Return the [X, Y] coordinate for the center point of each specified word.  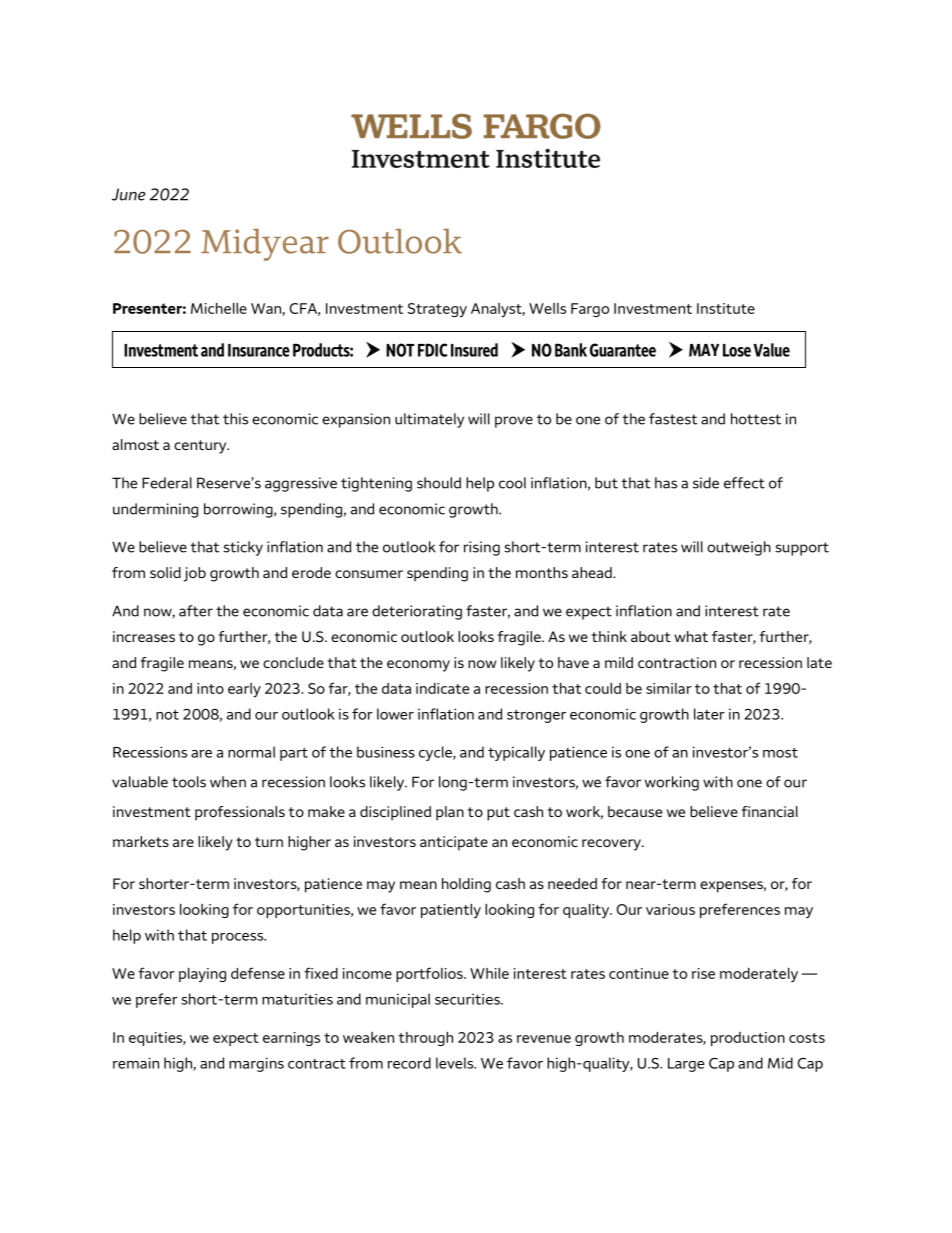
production [748, 1039]
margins [256, 1064]
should [439, 483]
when [228, 782]
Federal [167, 483]
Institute [726, 308]
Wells [547, 308]
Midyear [265, 245]
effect [744, 483]
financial [770, 811]
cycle [436, 753]
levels [456, 1063]
